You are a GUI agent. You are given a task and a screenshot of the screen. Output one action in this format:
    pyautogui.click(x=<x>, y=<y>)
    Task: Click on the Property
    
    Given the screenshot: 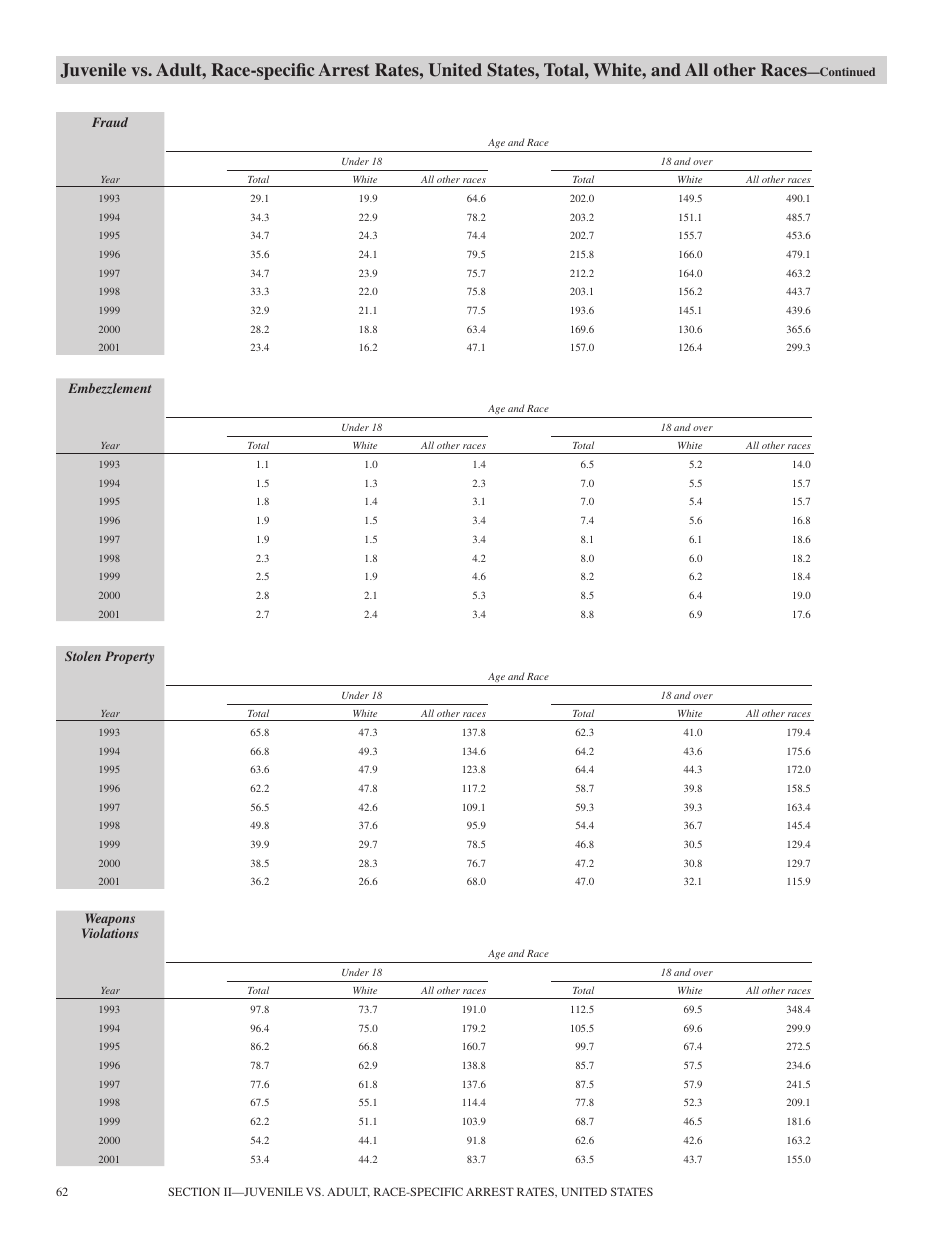 What is the action you would take?
    pyautogui.click(x=129, y=657)
